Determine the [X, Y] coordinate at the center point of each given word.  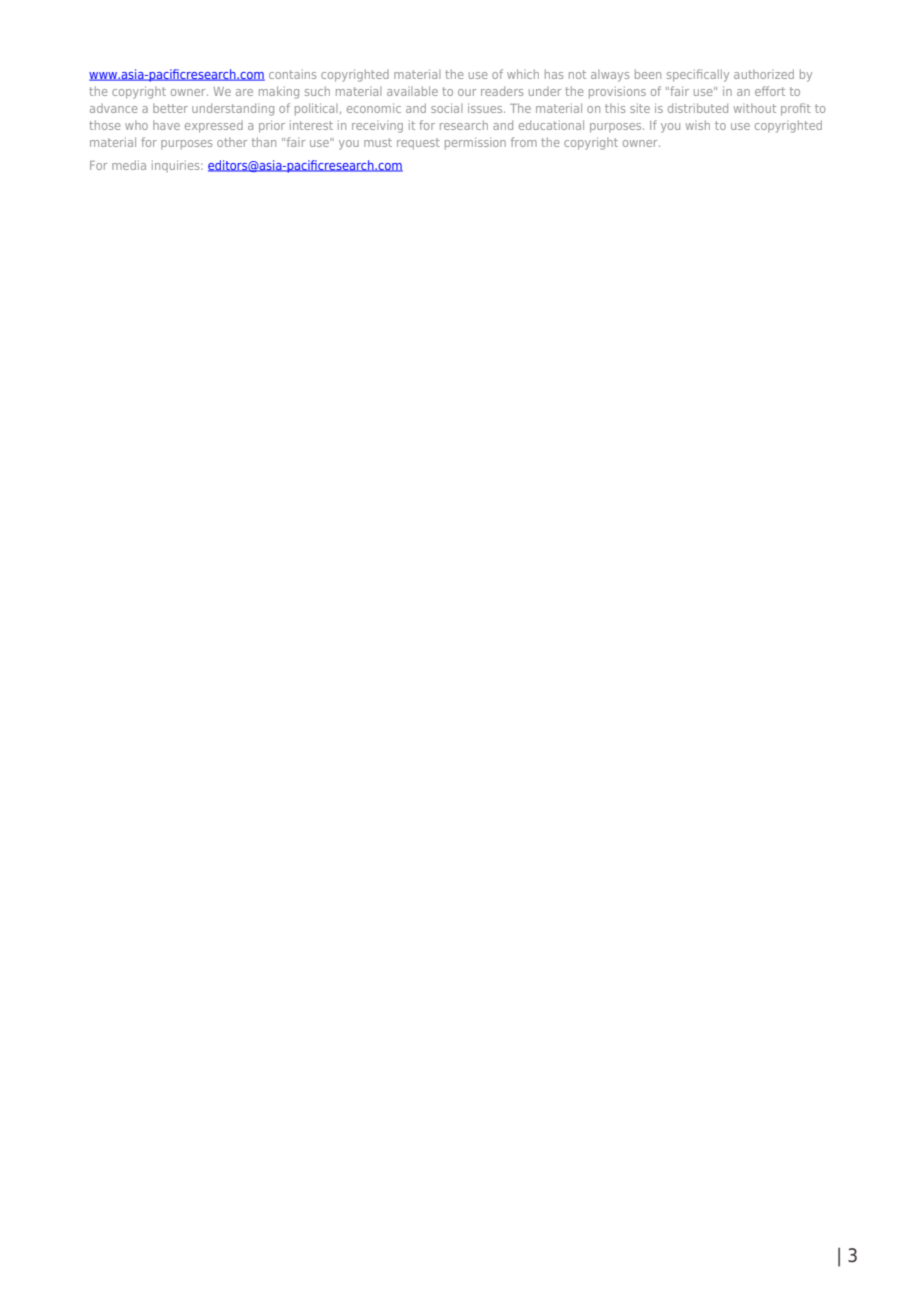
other [232, 142]
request [418, 144]
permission [475, 143]
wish [698, 125]
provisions [617, 92]
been [648, 74]
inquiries [177, 166]
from [524, 142]
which [523, 74]
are [244, 92]
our [467, 92]
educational [551, 125]
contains [292, 74]
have [166, 125]
